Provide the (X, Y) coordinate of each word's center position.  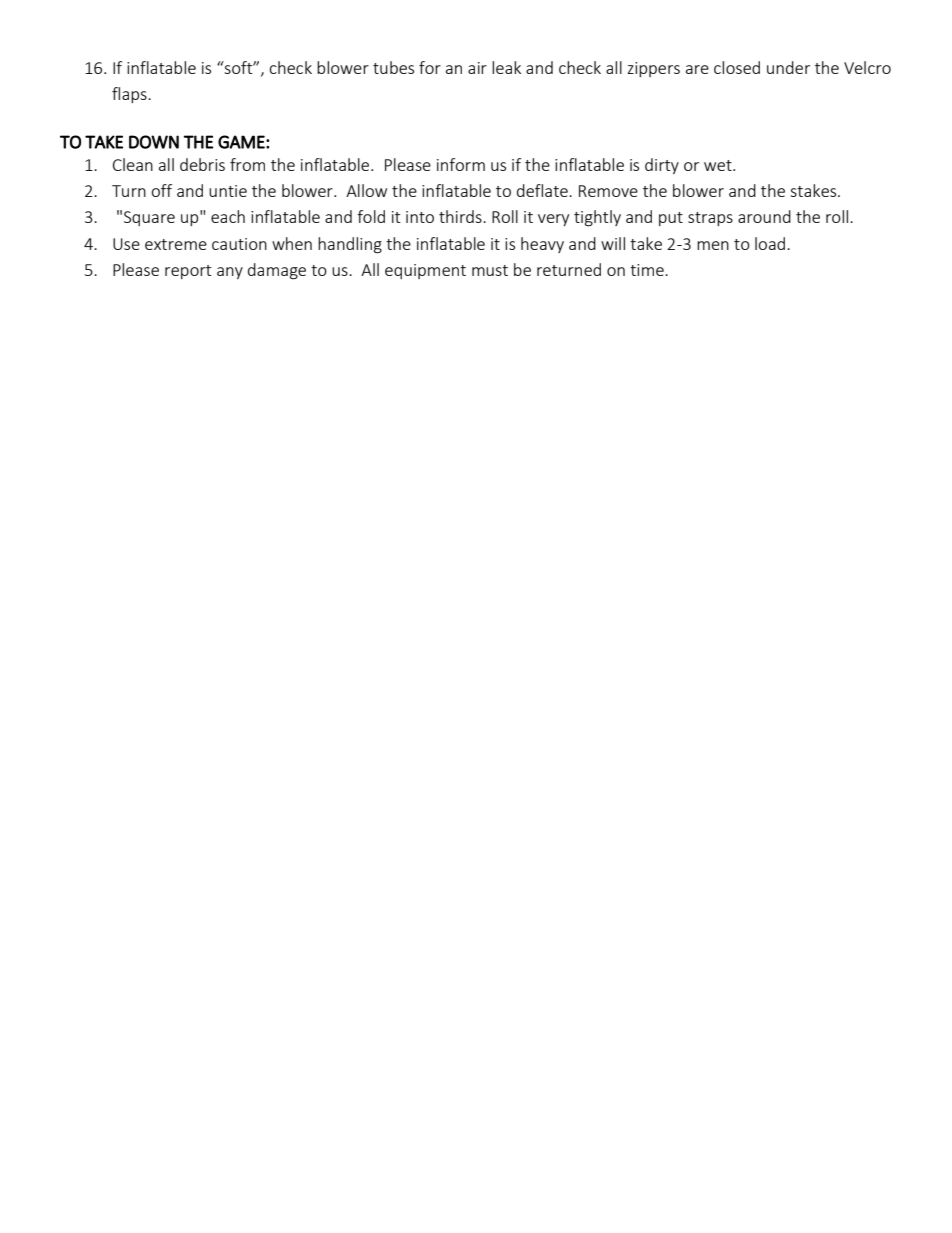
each (228, 216)
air (477, 68)
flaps (130, 95)
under (788, 67)
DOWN (154, 142)
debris (202, 164)
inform (461, 164)
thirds (461, 216)
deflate (543, 190)
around (764, 216)
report (188, 272)
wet (719, 165)
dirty (662, 166)
